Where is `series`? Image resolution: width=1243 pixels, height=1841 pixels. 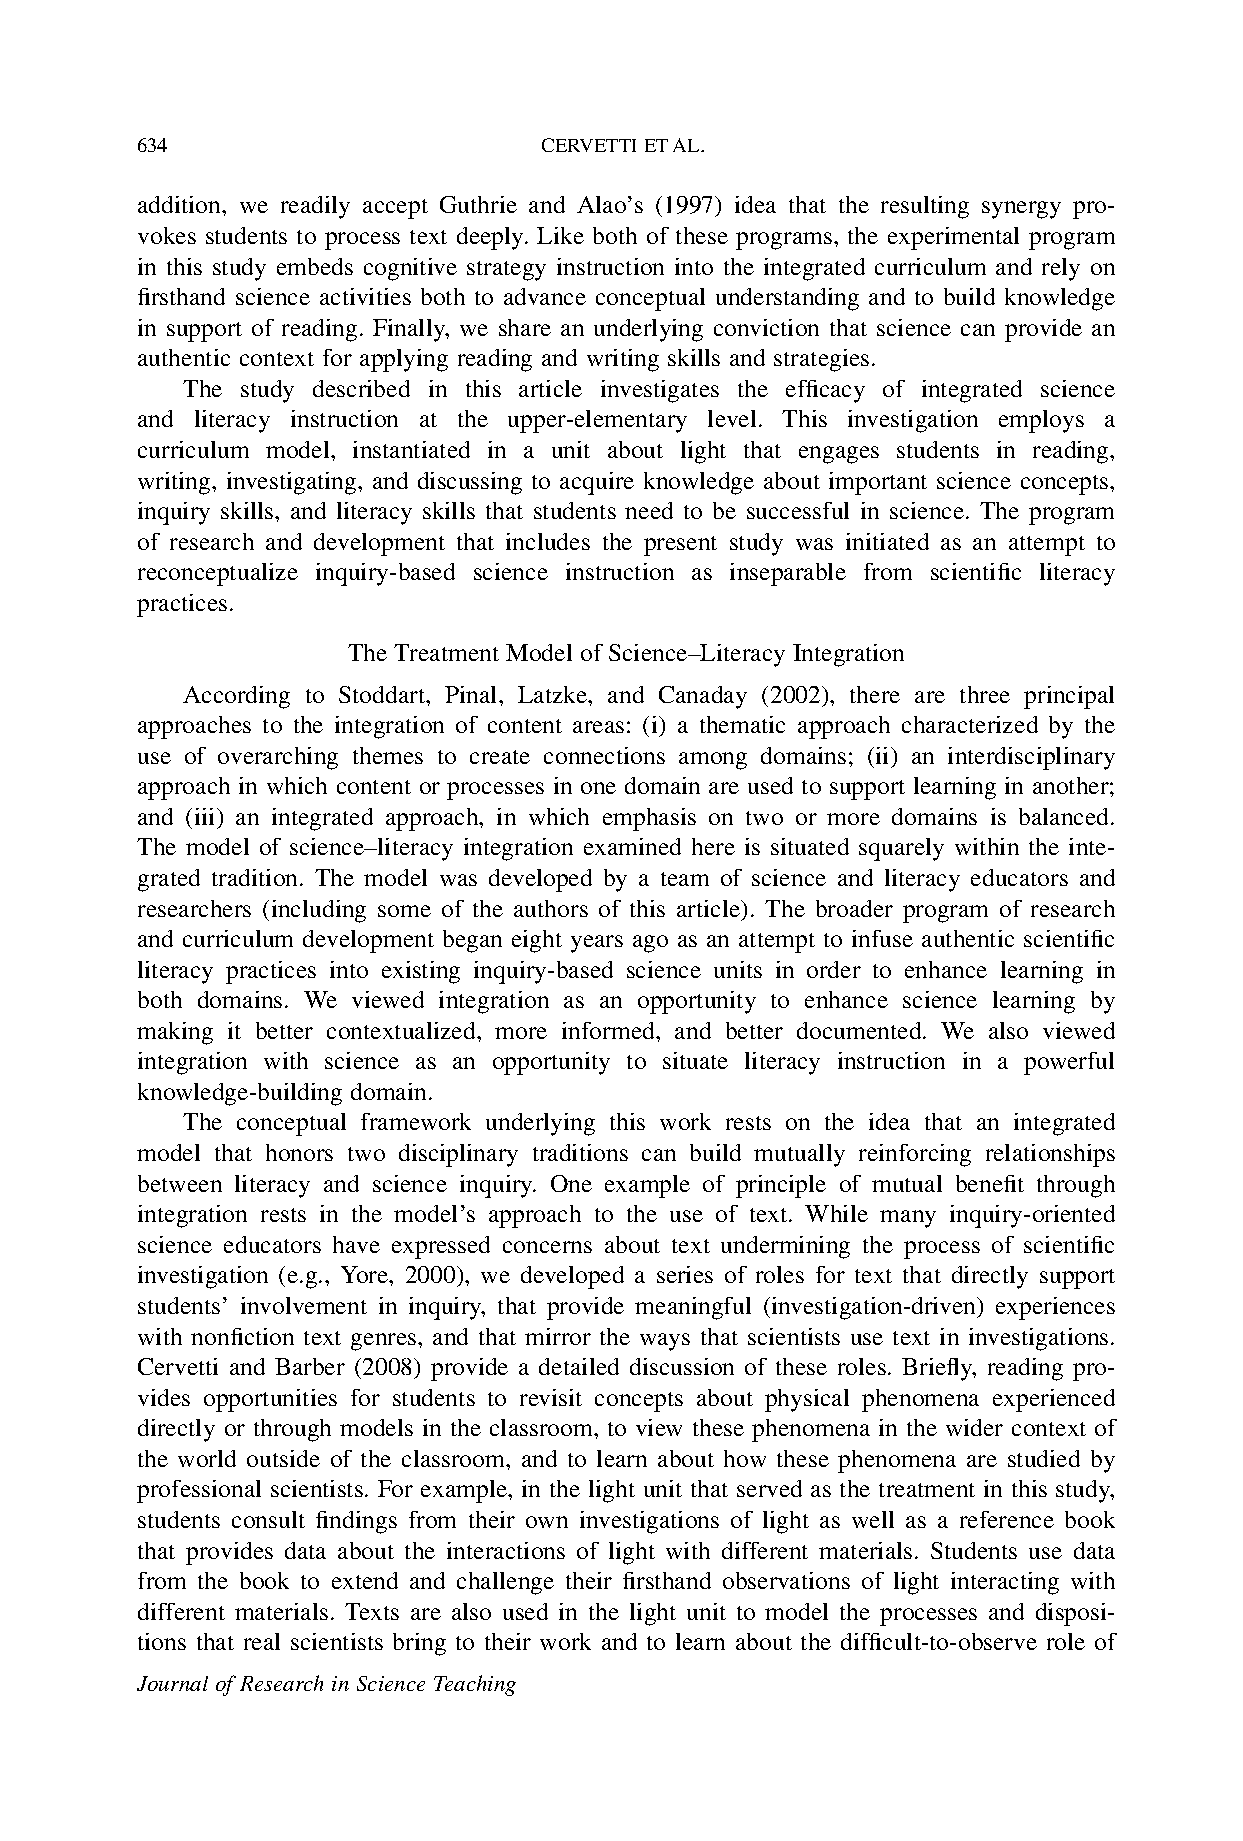 series is located at coordinates (685, 1274).
